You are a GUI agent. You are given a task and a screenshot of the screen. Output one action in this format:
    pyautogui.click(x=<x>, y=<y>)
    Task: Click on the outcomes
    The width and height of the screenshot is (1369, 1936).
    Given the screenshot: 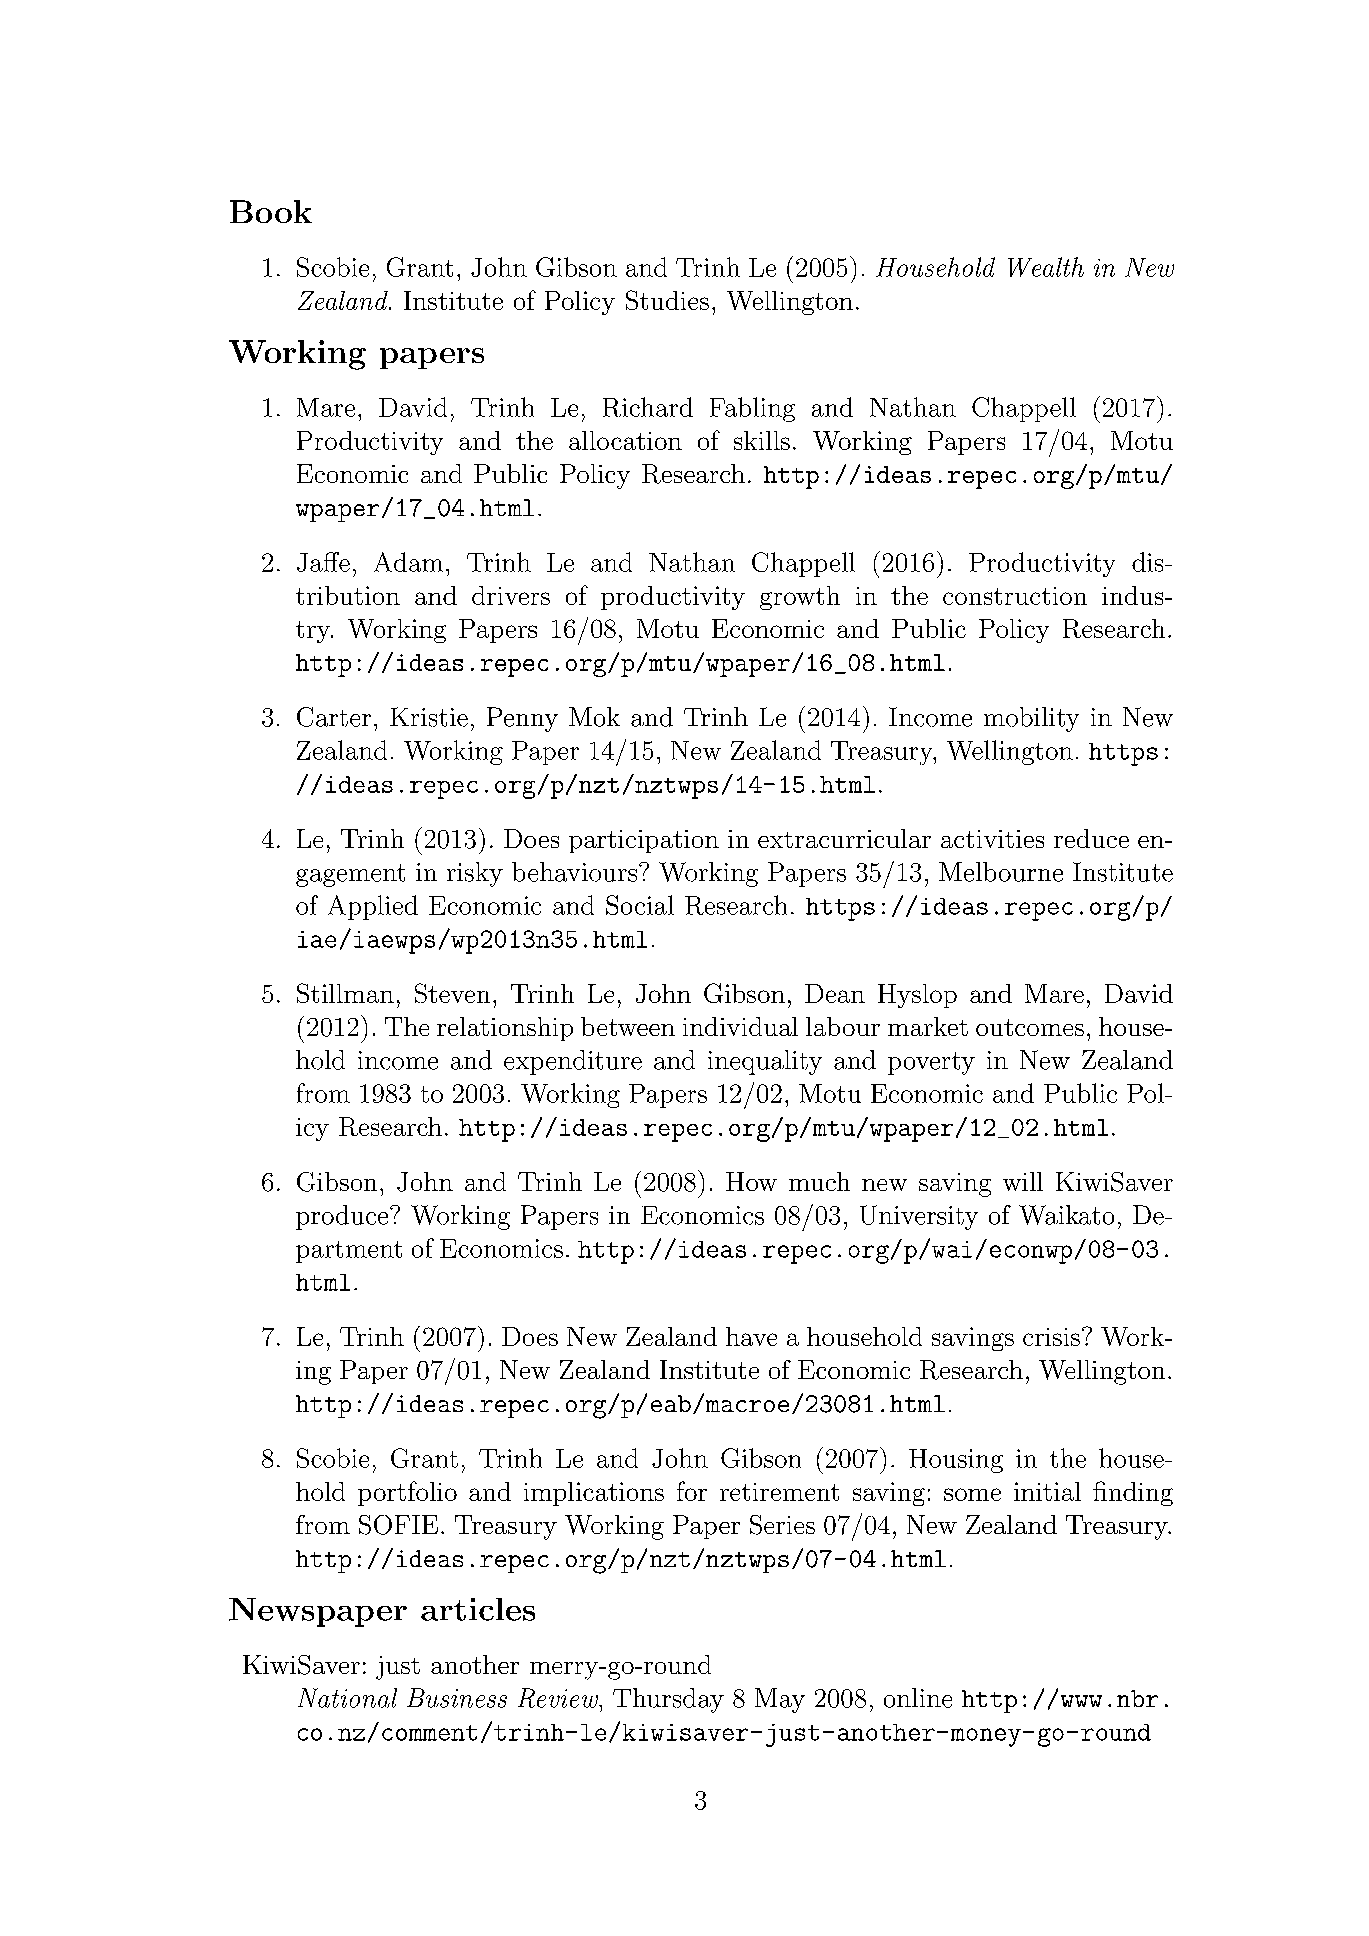 What is the action you would take?
    pyautogui.click(x=1030, y=1027)
